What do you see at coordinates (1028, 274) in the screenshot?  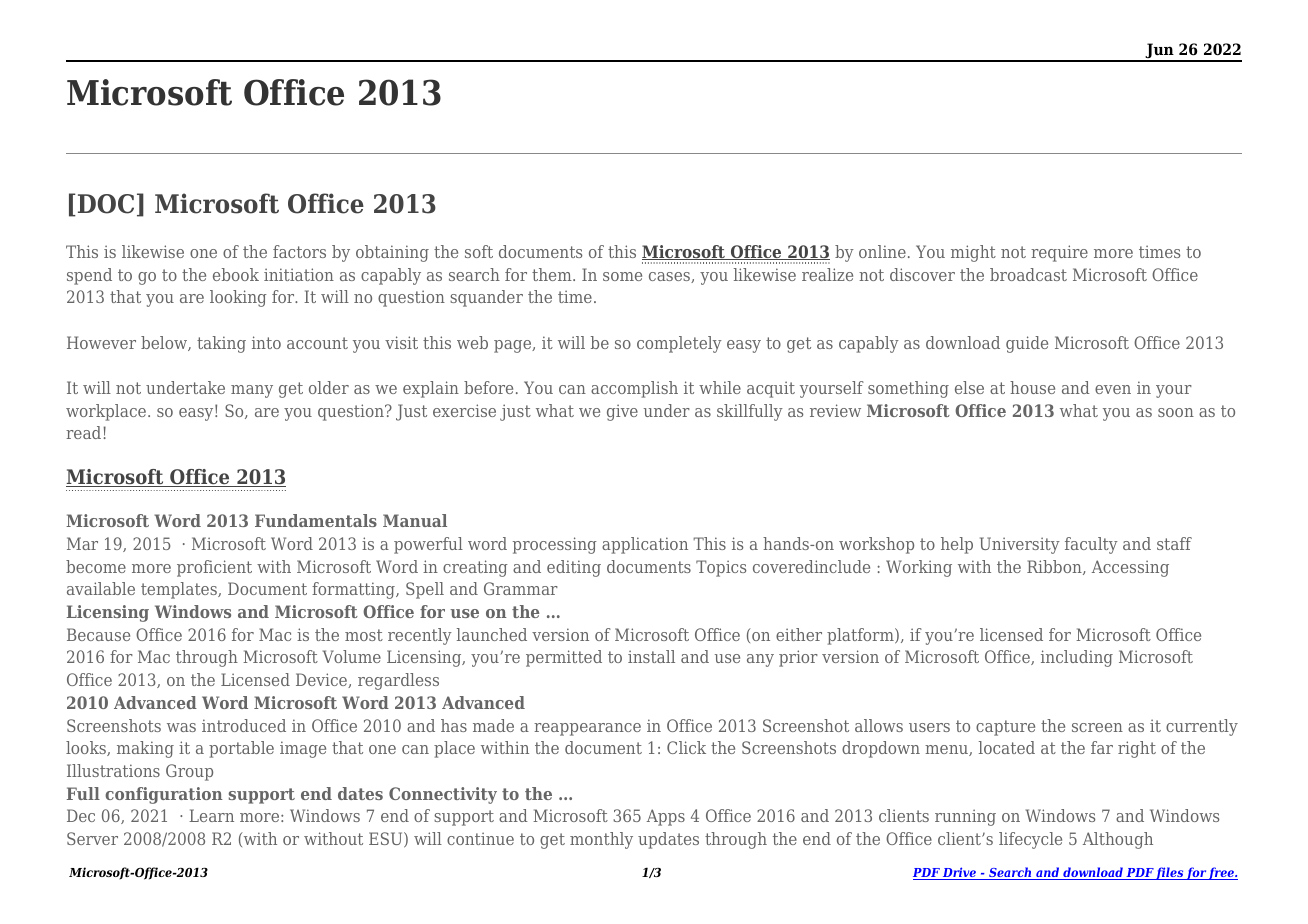 I see `broadcast` at bounding box center [1028, 274].
